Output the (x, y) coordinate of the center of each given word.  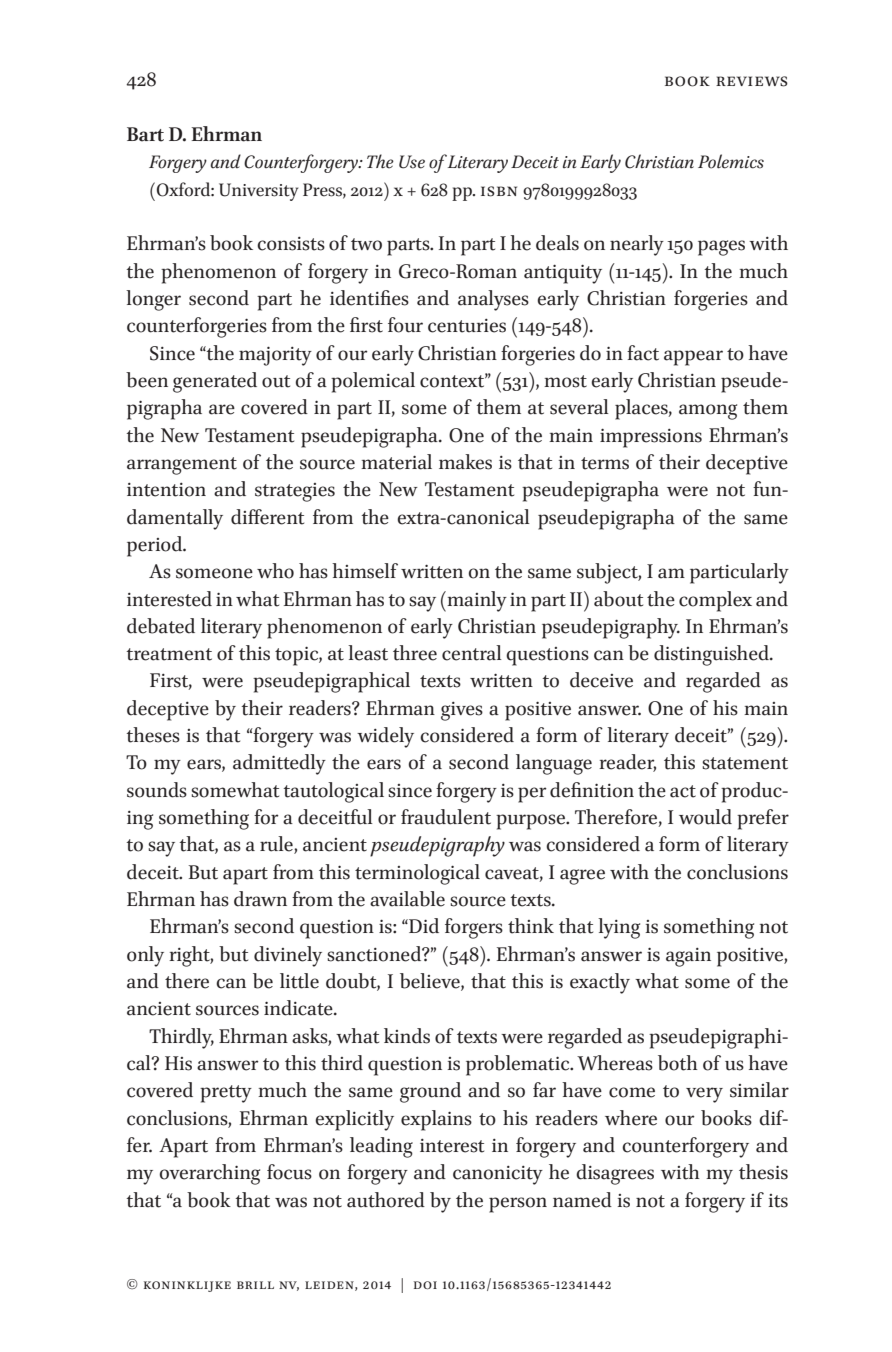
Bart (145, 134)
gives (462, 711)
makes (465, 462)
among (708, 412)
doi (425, 1285)
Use (412, 162)
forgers (474, 928)
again (688, 957)
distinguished (712, 655)
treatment (169, 654)
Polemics (731, 161)
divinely (288, 956)
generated (215, 382)
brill (255, 1285)
